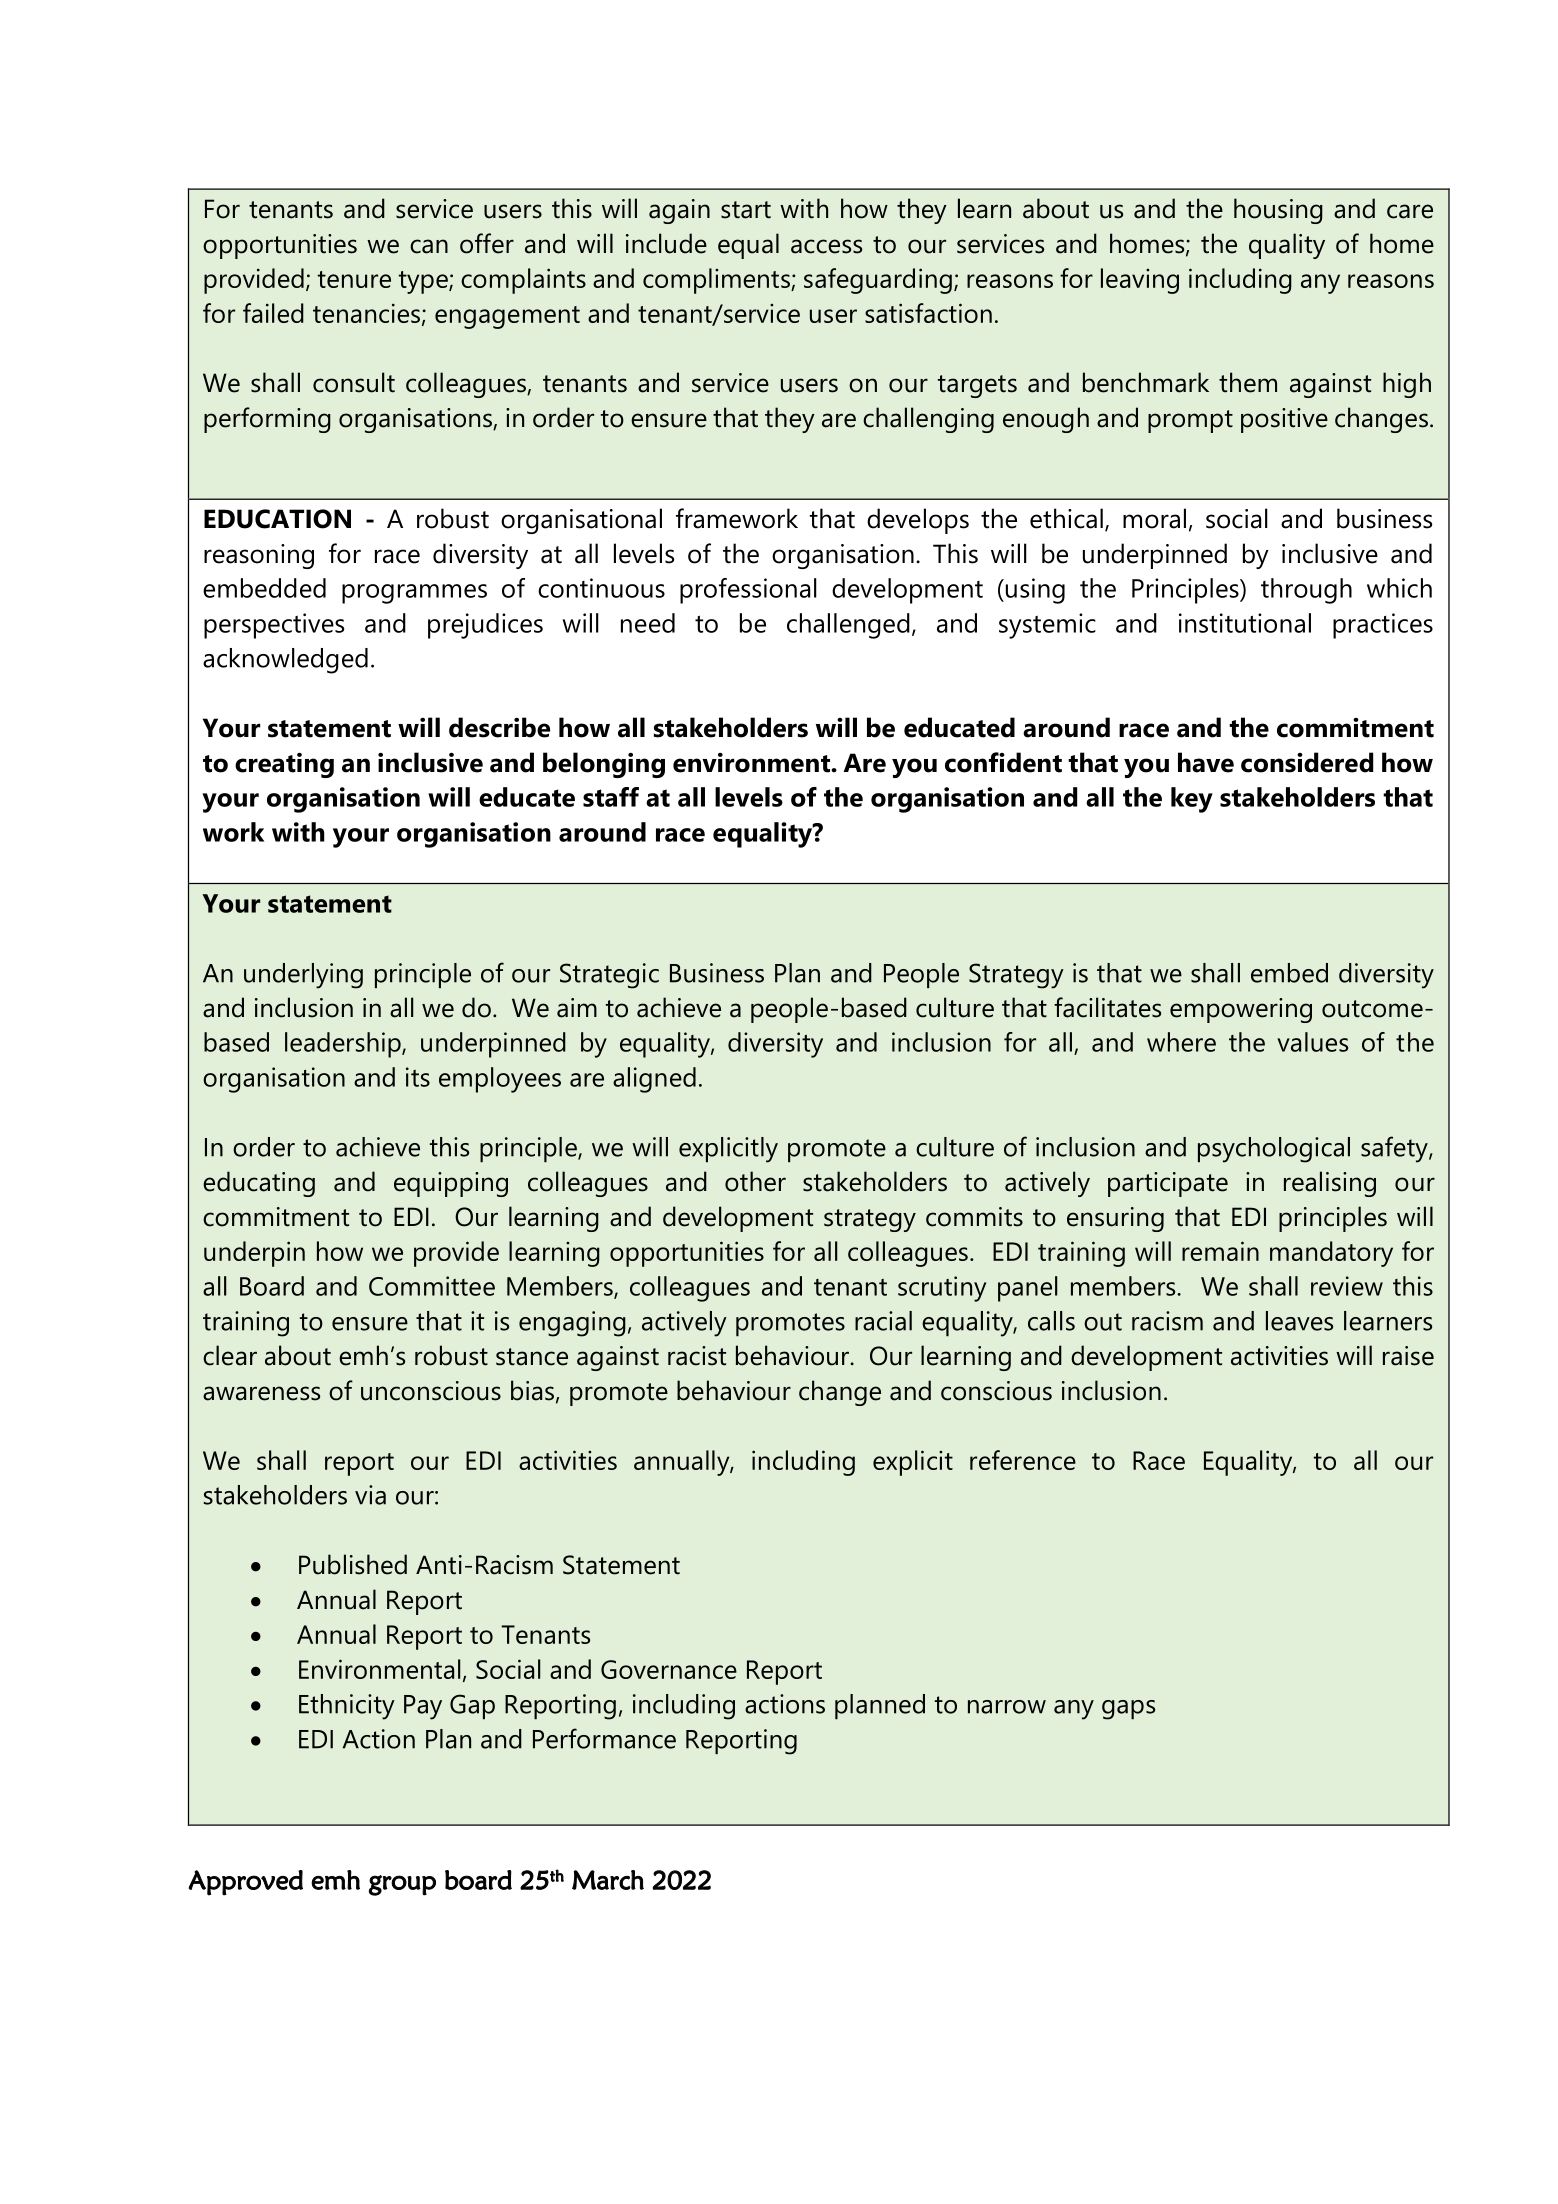 Image resolution: width=1558 pixels, height=2204 pixels. What do you see at coordinates (1299, 1321) in the screenshot?
I see `leaves` at bounding box center [1299, 1321].
